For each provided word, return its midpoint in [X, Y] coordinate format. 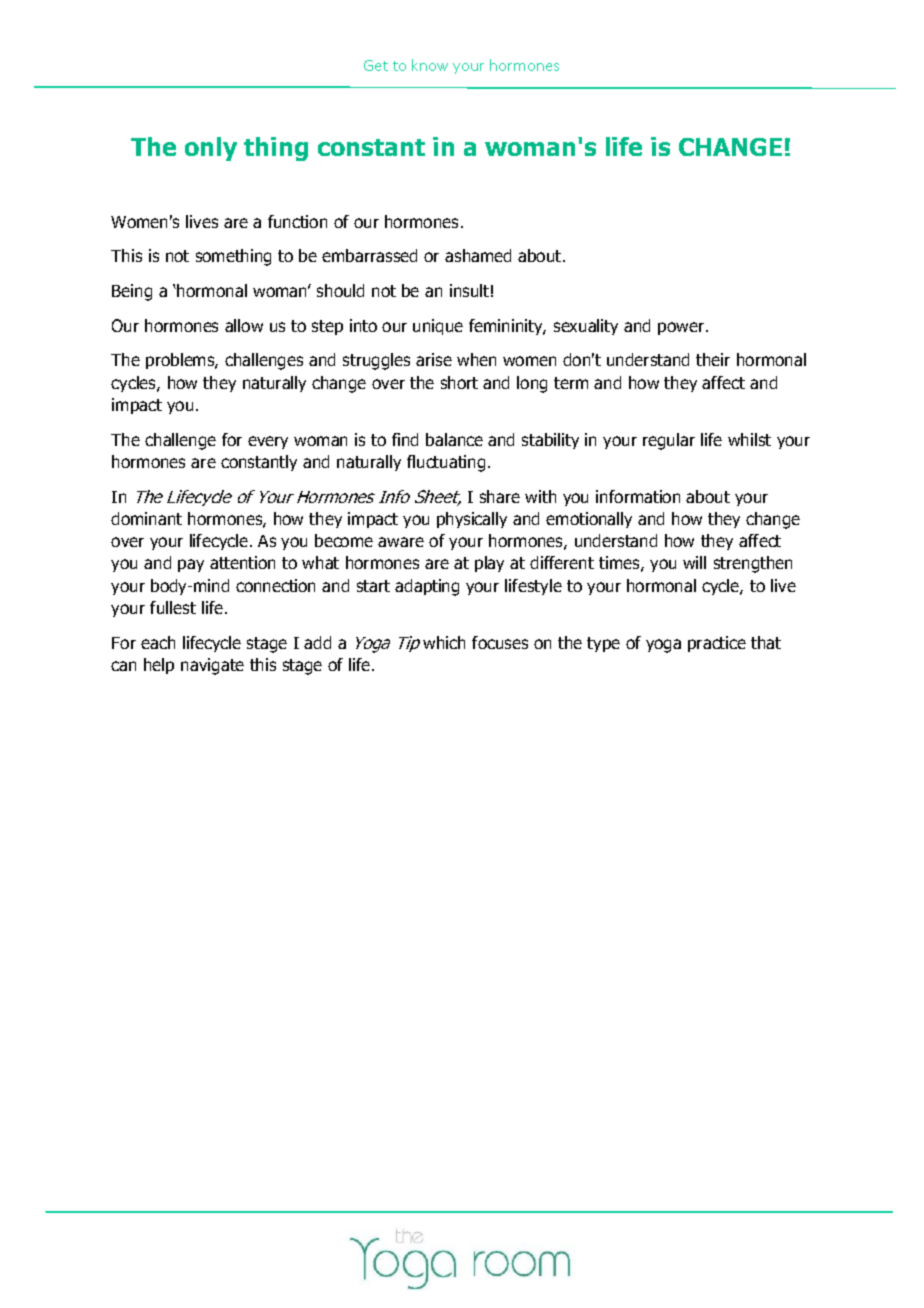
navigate [212, 666]
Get [376, 65]
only [211, 149]
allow [244, 325]
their [713, 359]
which [444, 642]
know [430, 65]
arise [434, 359]
